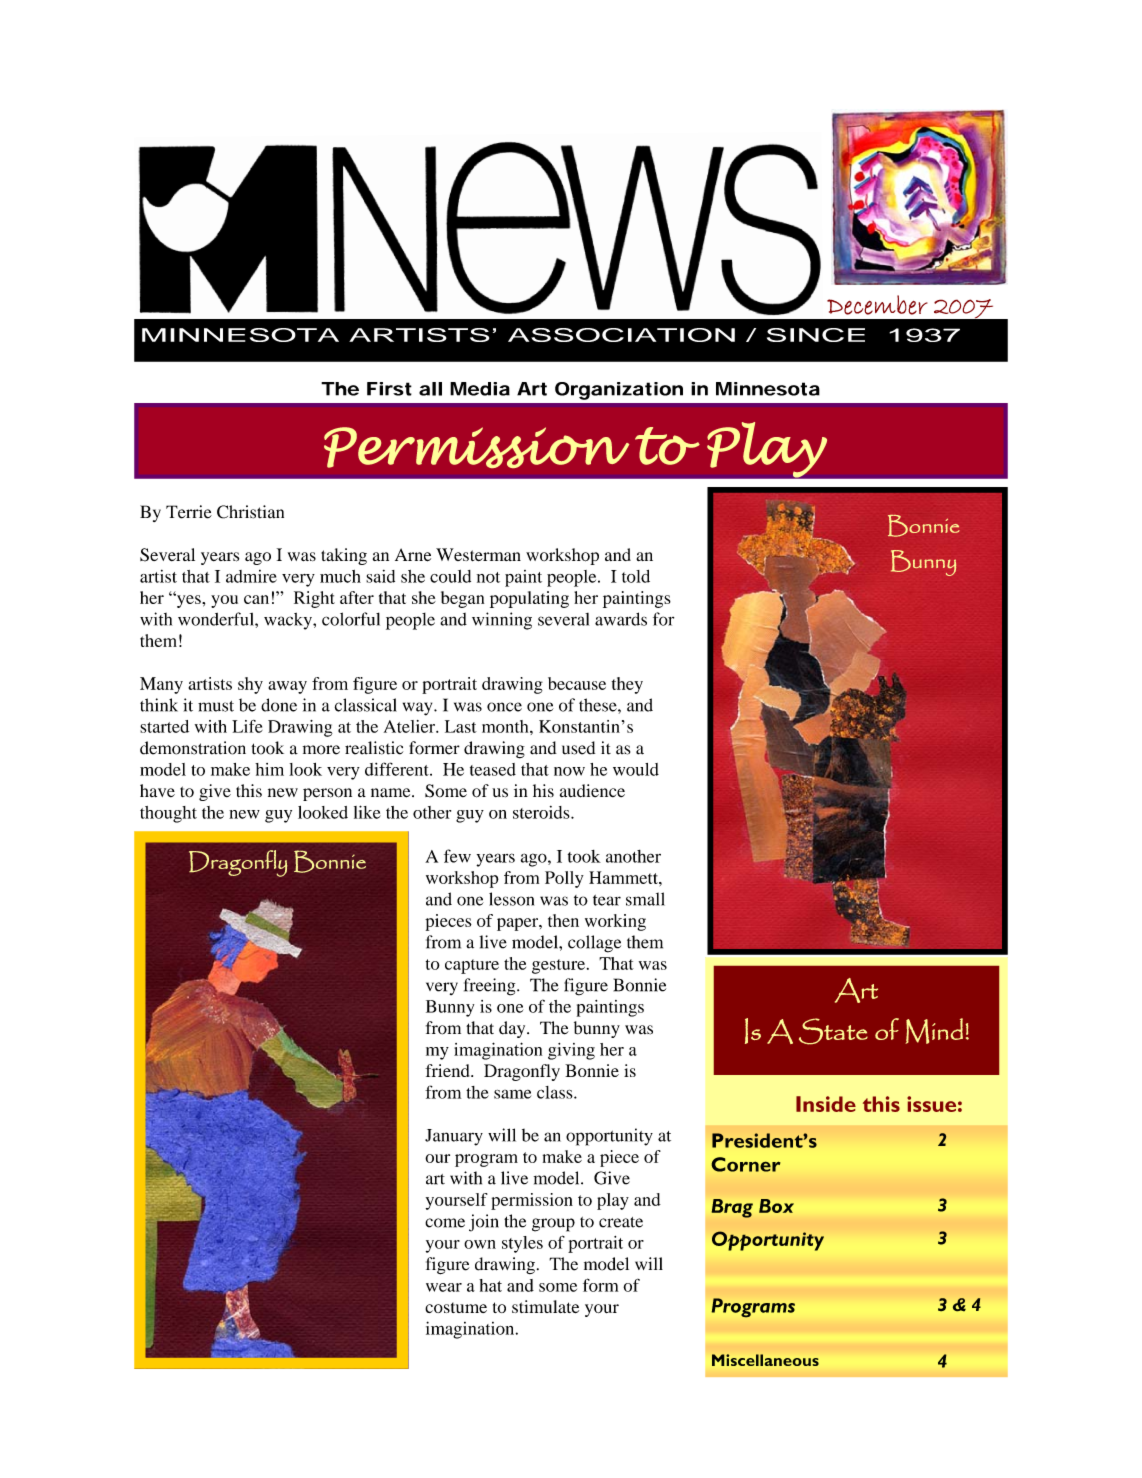  I want to click on Miscellaneous, so click(765, 1360).
